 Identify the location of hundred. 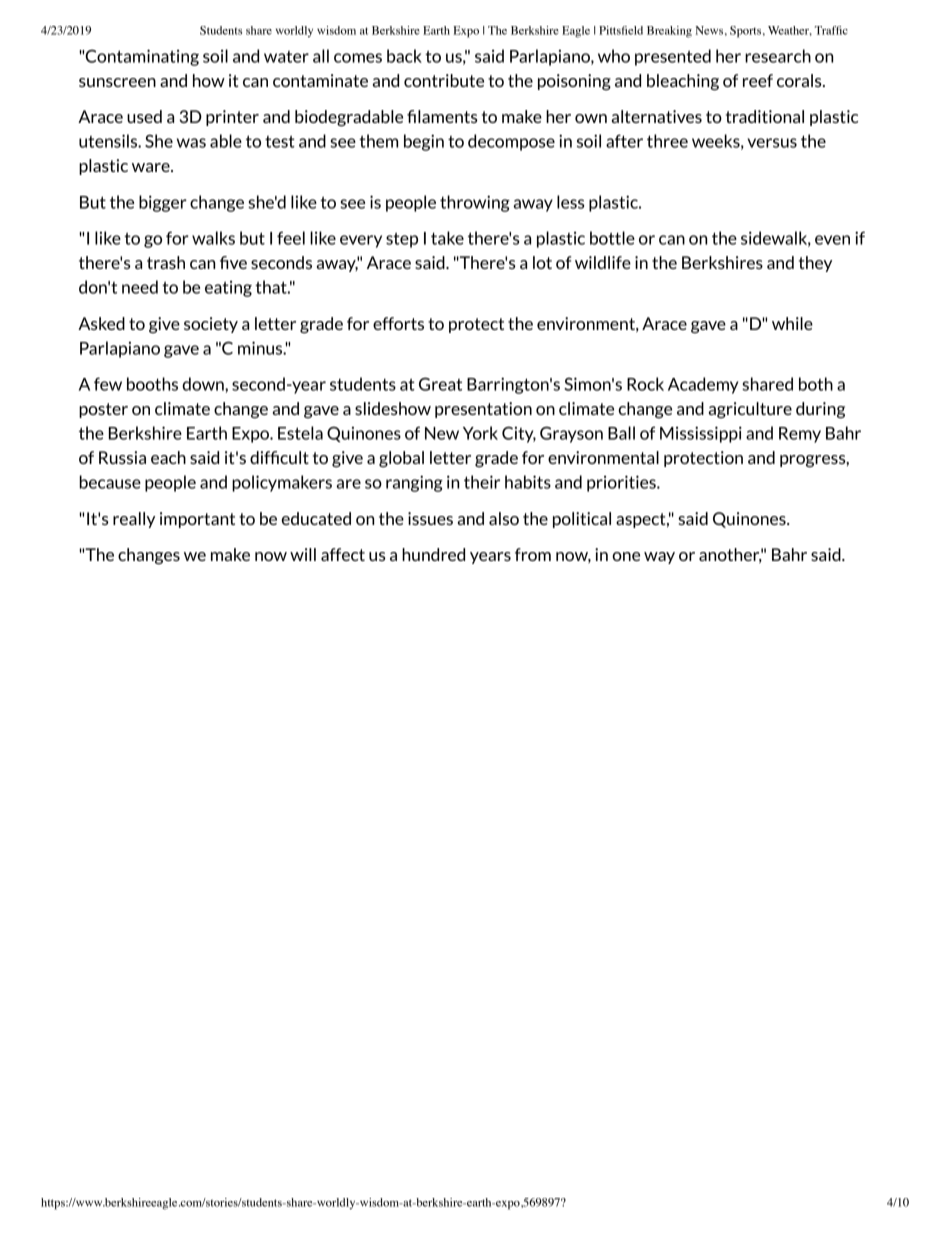
(433, 554).
